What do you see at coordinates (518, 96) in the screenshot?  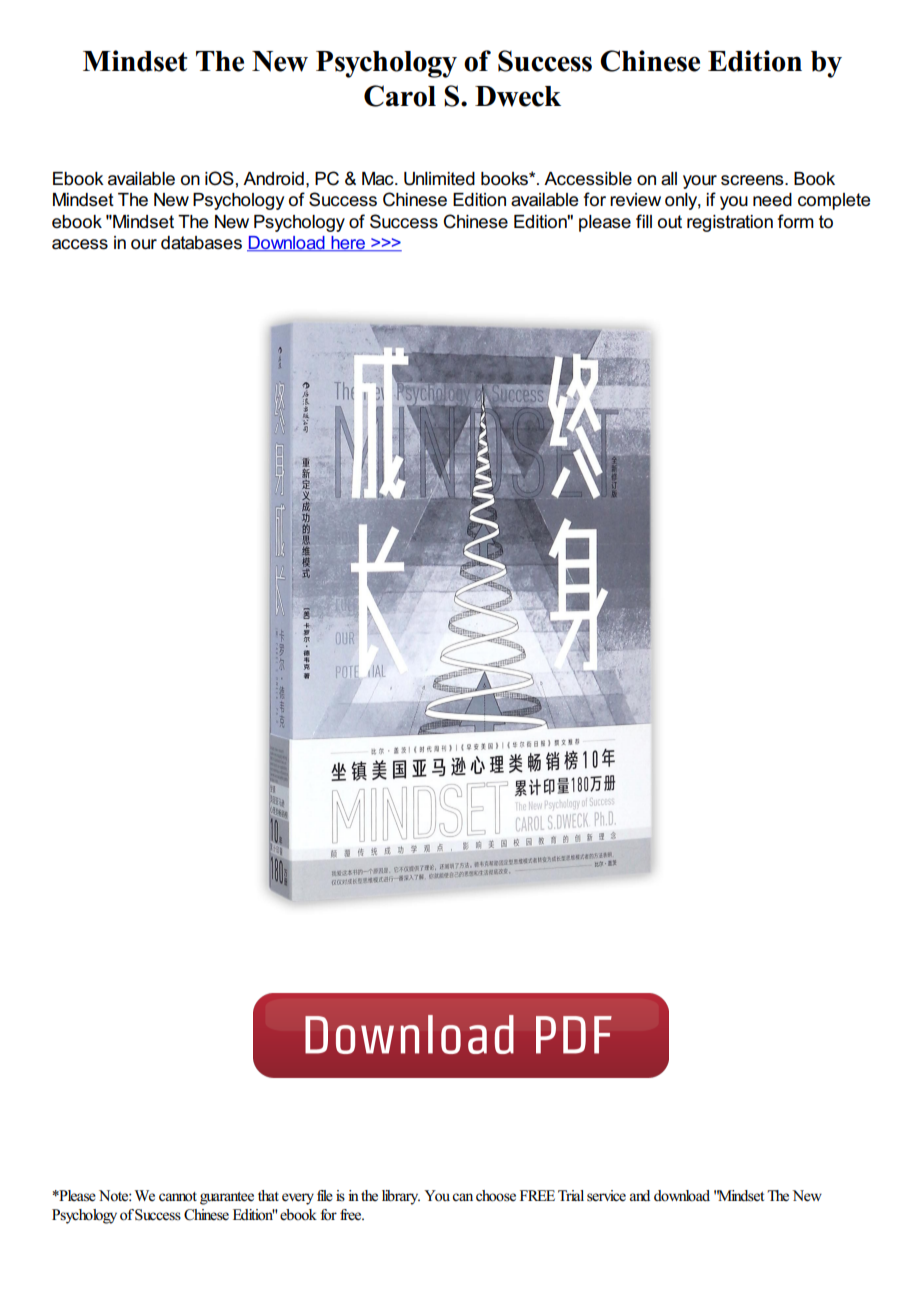 I see `Dweck` at bounding box center [518, 96].
